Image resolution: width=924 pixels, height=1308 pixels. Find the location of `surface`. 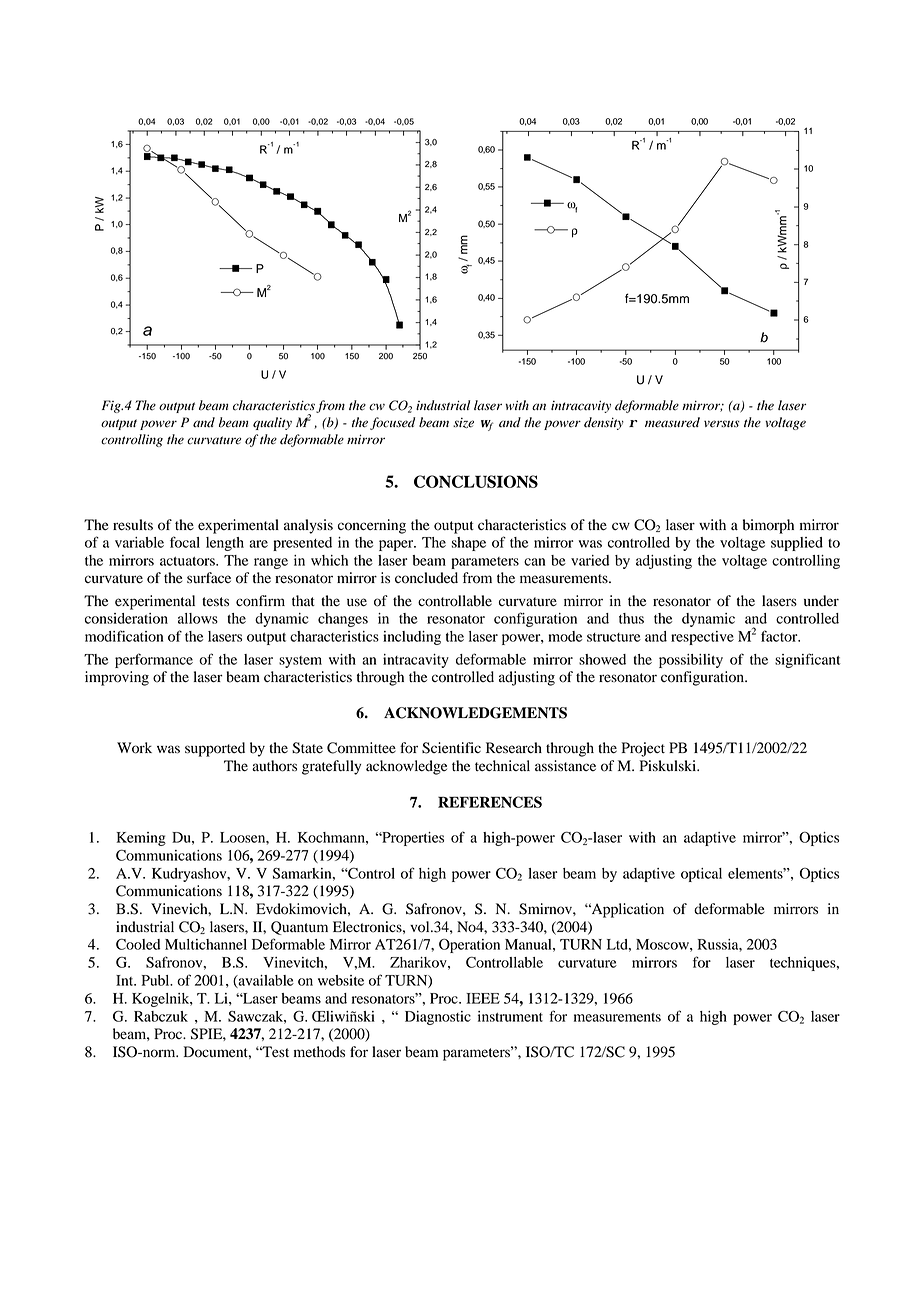

surface is located at coordinates (209, 577).
